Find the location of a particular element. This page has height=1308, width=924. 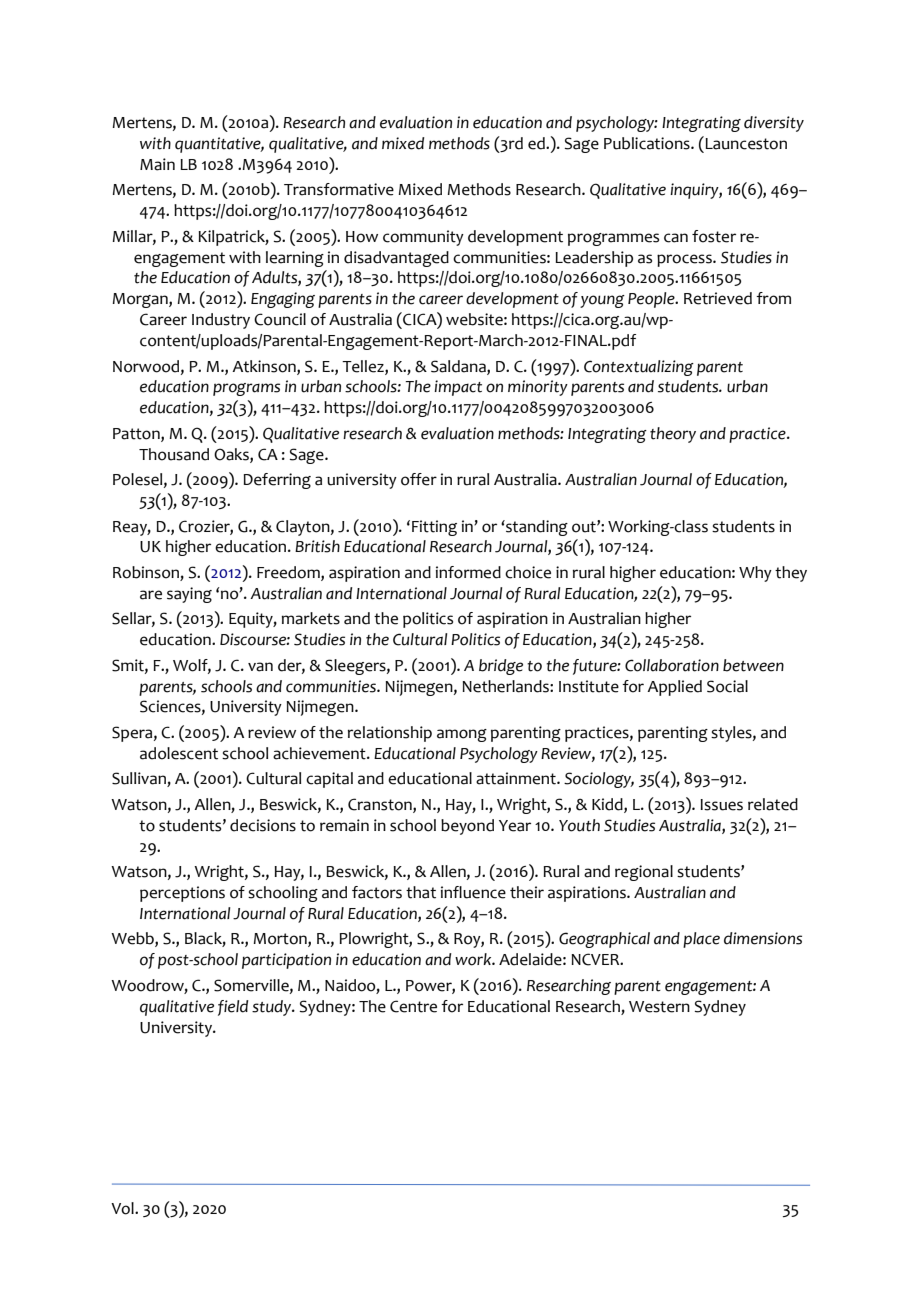

Transformative is located at coordinates (339, 189).
